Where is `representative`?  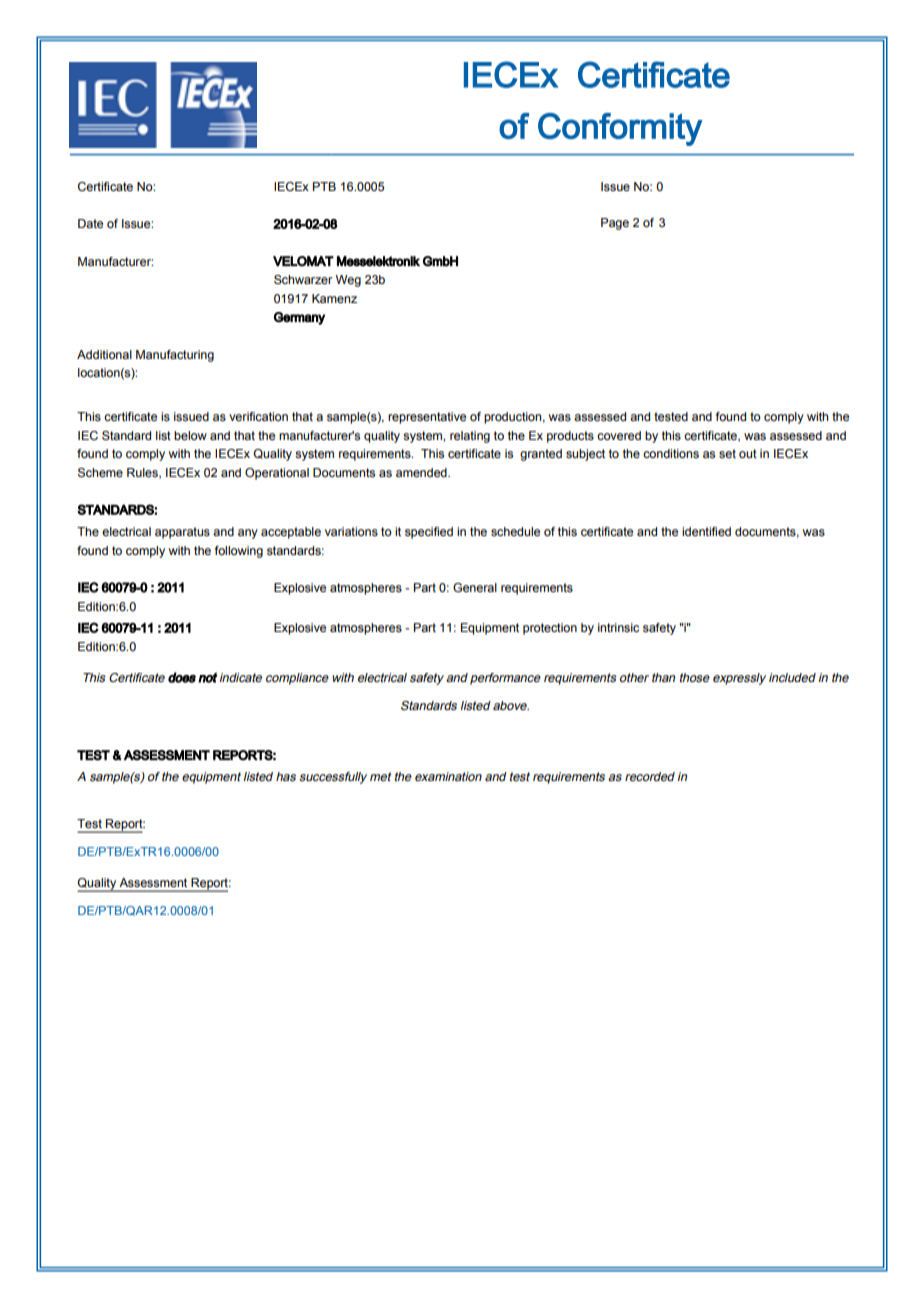
representative is located at coordinates (427, 418).
